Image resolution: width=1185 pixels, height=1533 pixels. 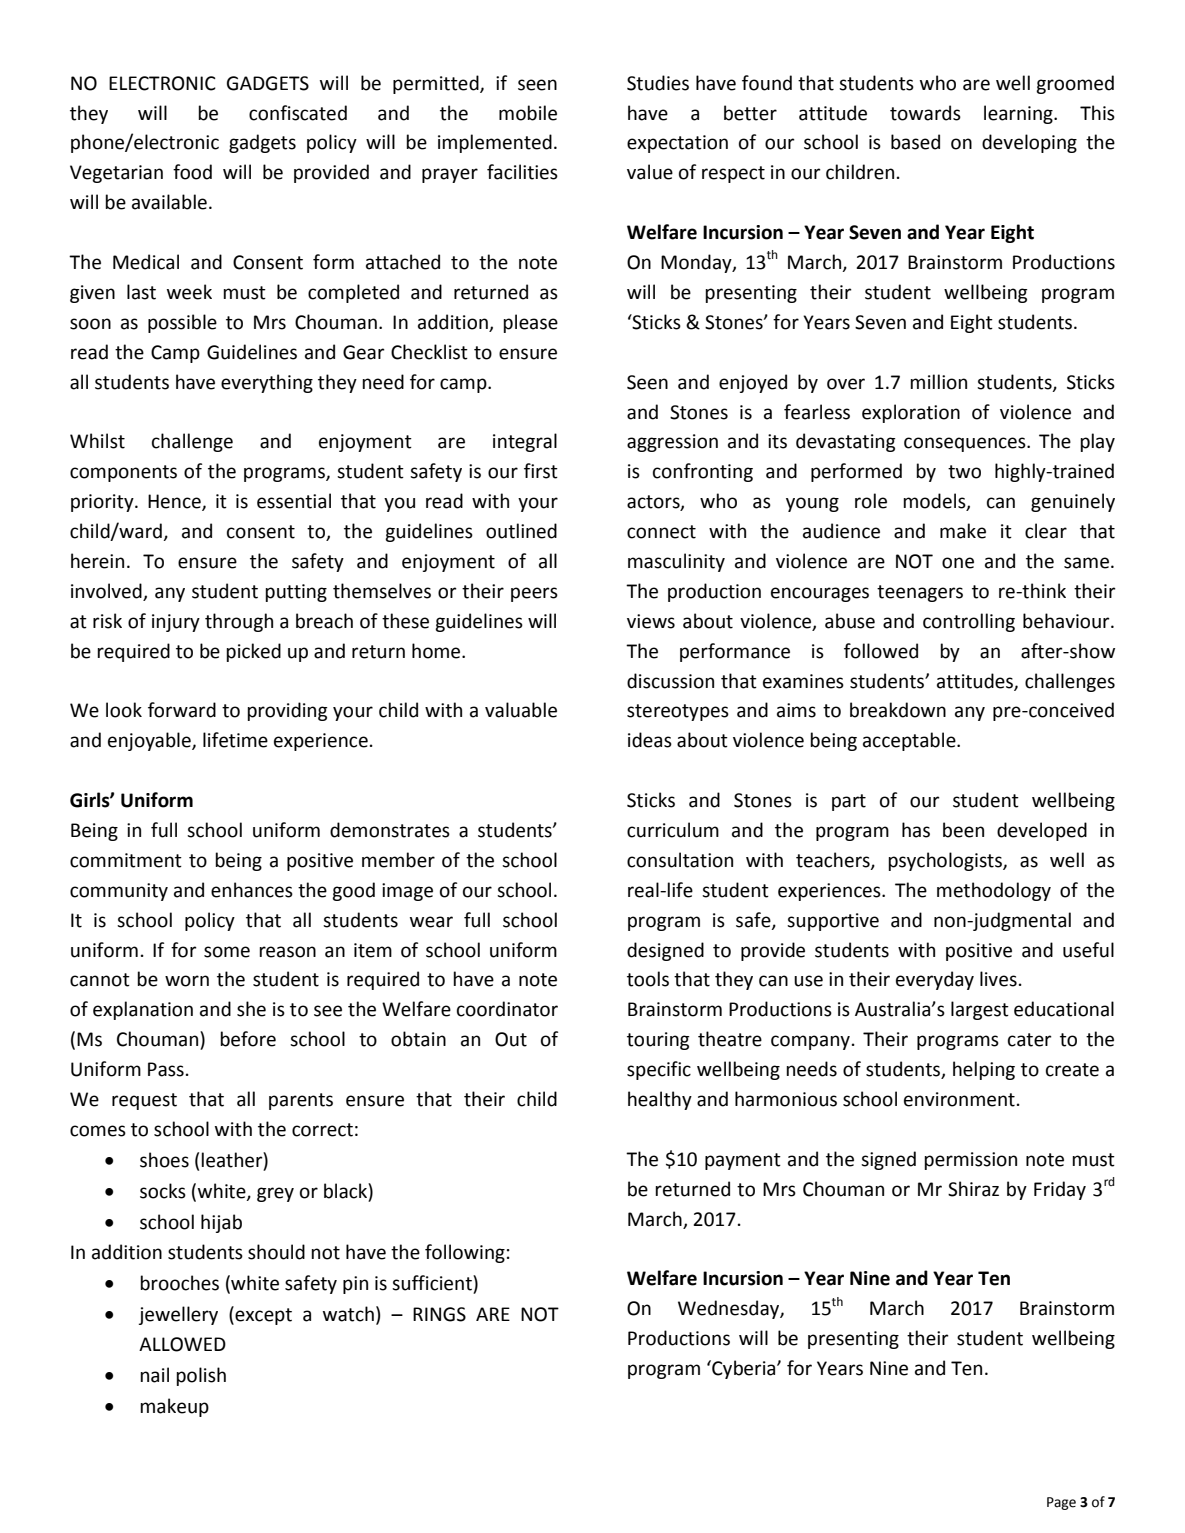 What do you see at coordinates (201, 1376) in the document?
I see `polish` at bounding box center [201, 1376].
